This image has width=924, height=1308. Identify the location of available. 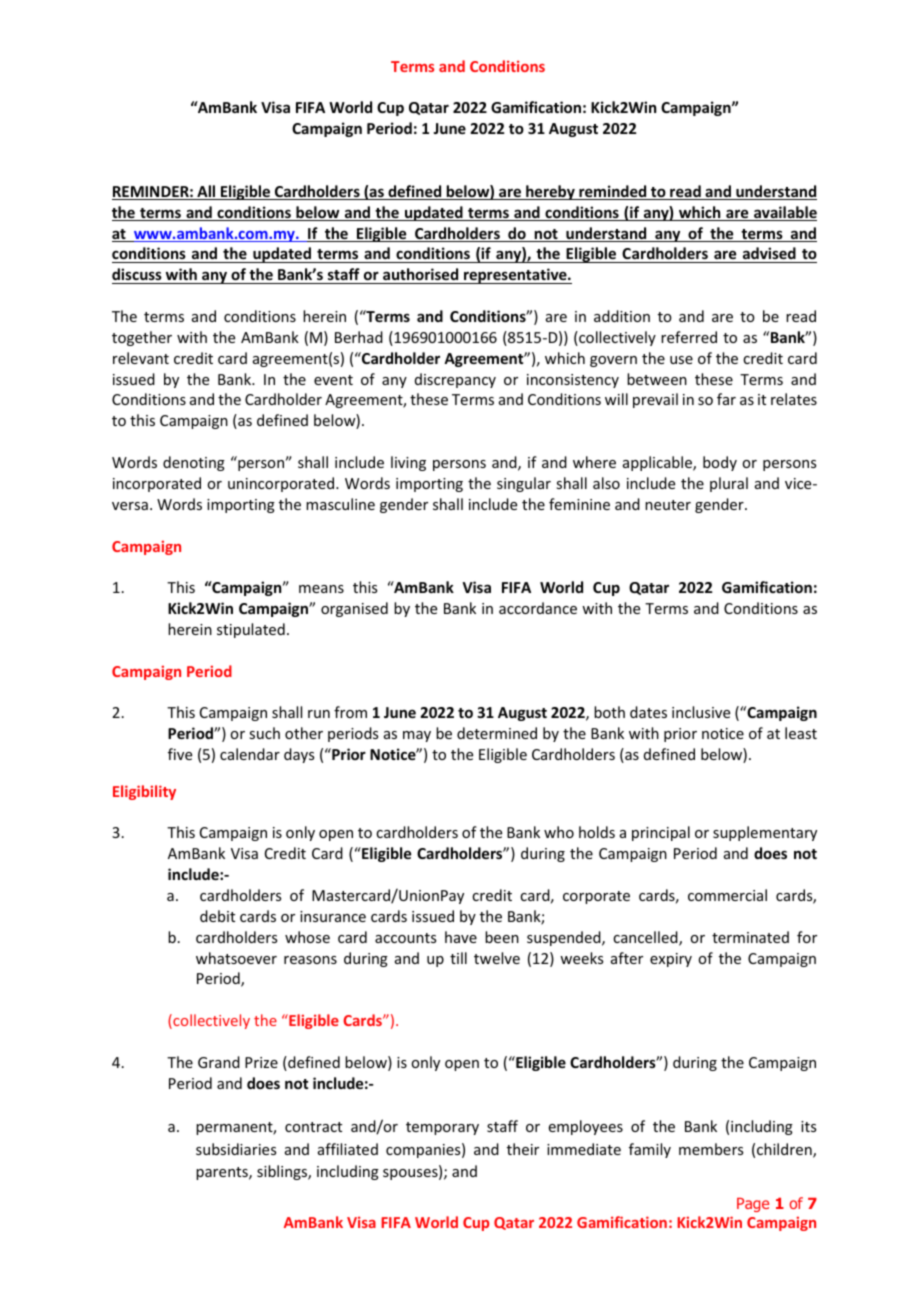
(784, 213).
